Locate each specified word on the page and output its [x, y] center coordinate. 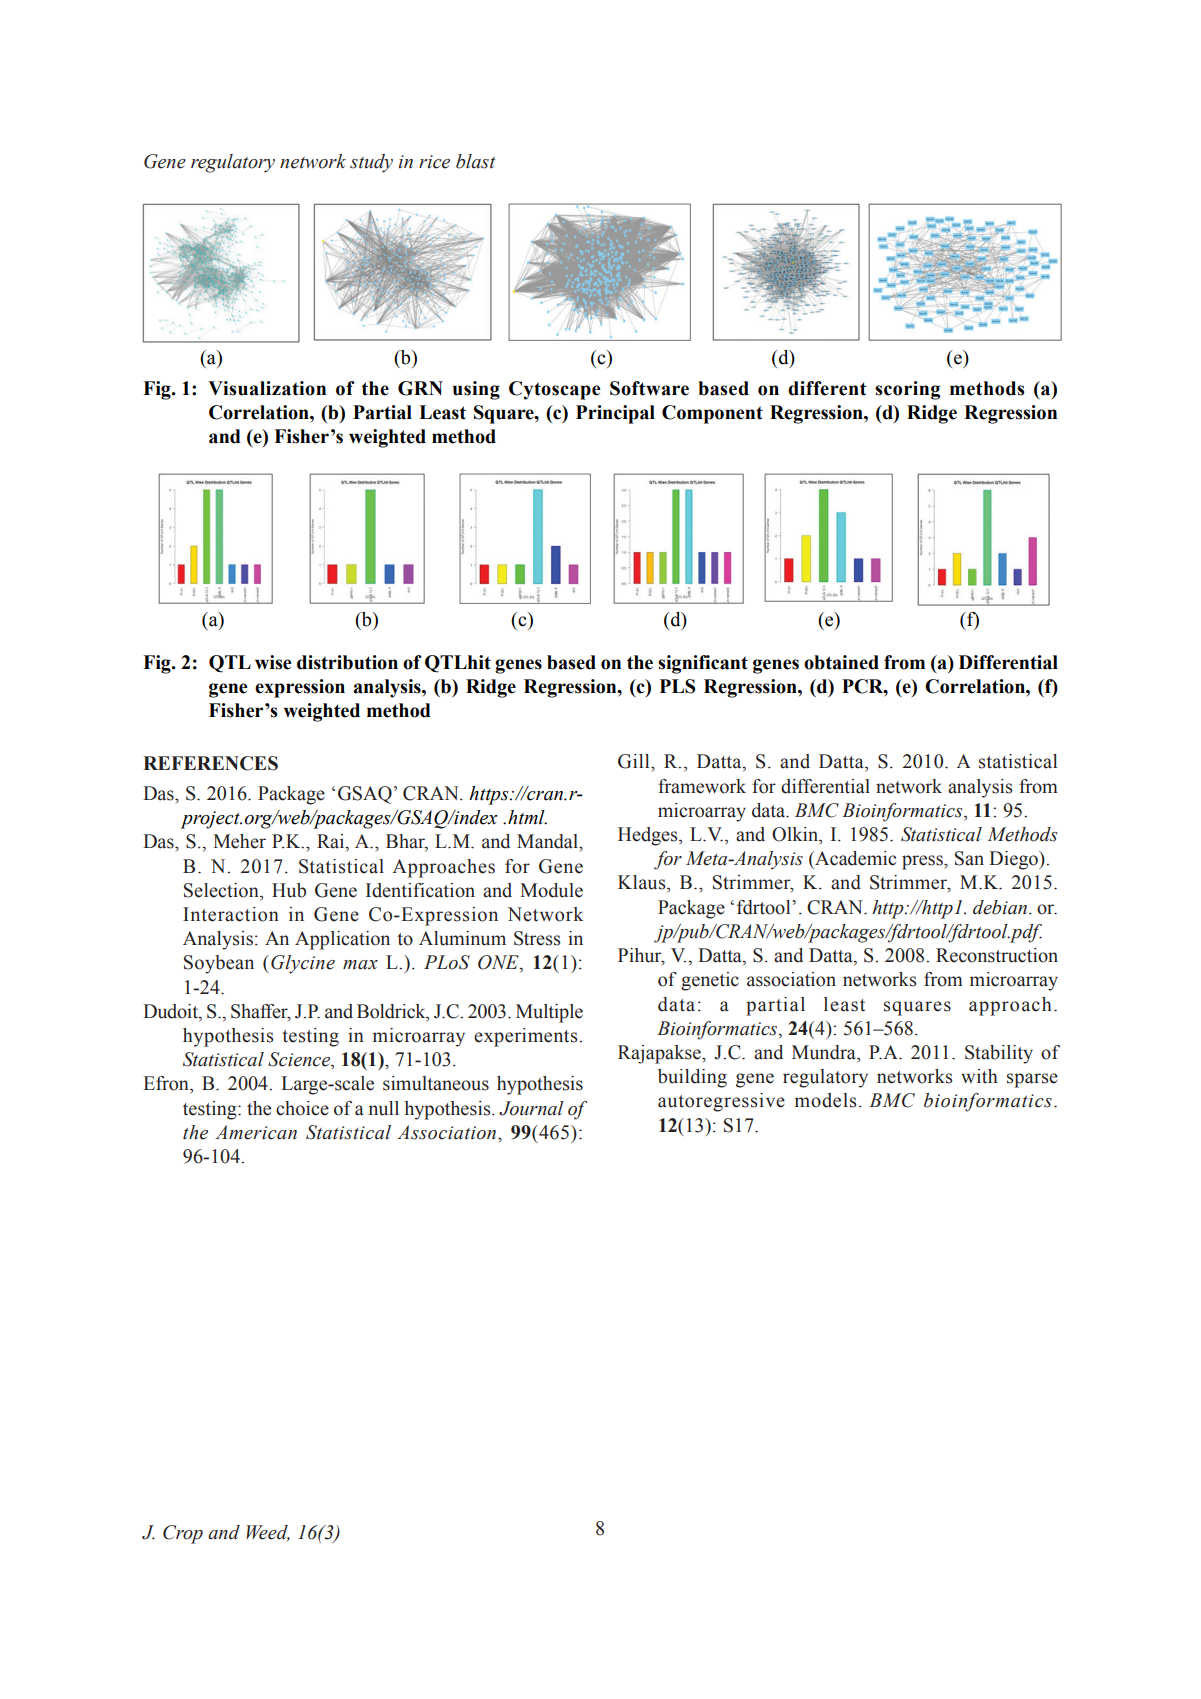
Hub [289, 890]
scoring [907, 390]
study [371, 163]
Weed [268, 1533]
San [969, 858]
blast [475, 161]
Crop [183, 1534]
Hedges [649, 836]
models [826, 1100]
